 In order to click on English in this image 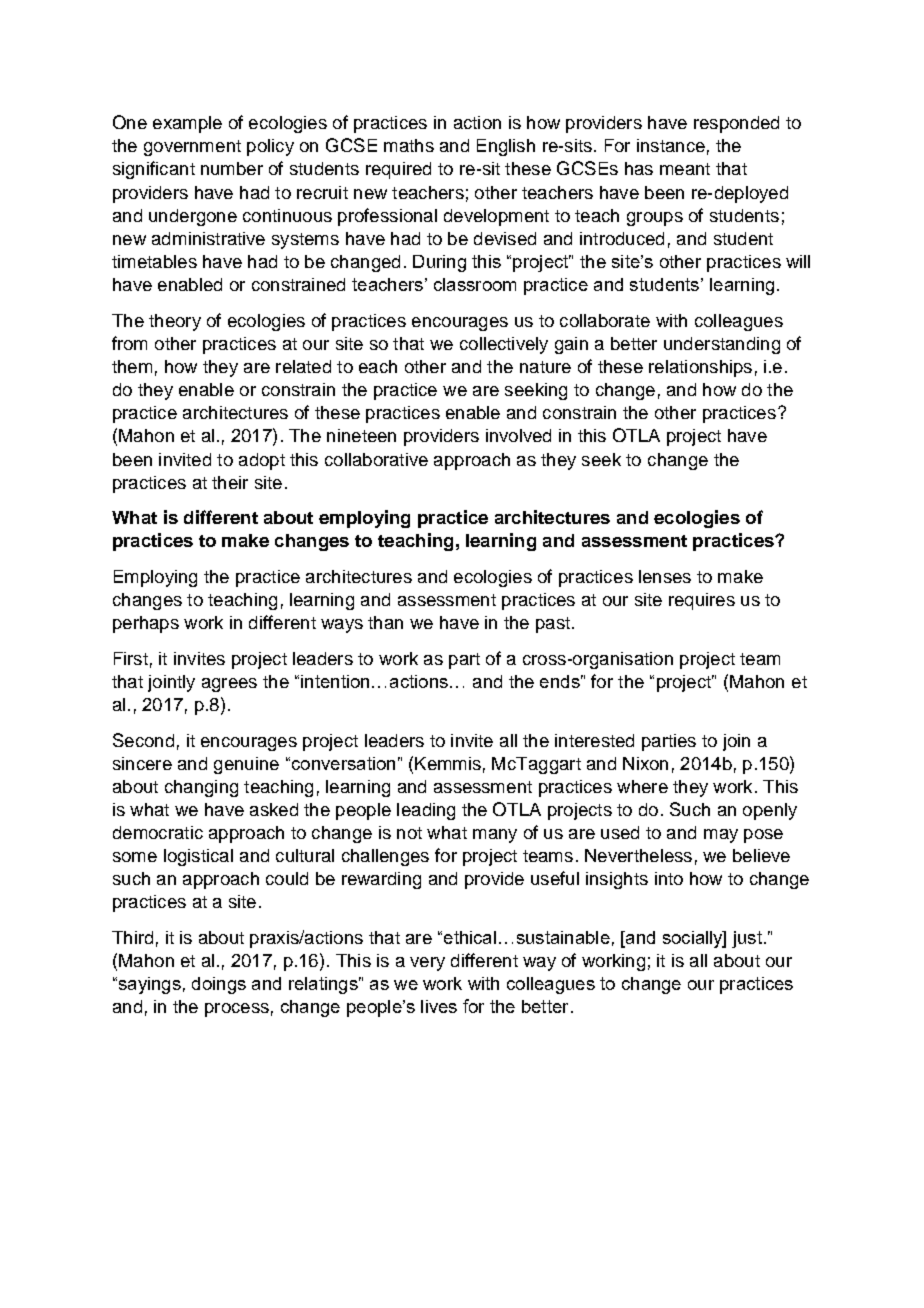, I will do `click(506, 147)`.
